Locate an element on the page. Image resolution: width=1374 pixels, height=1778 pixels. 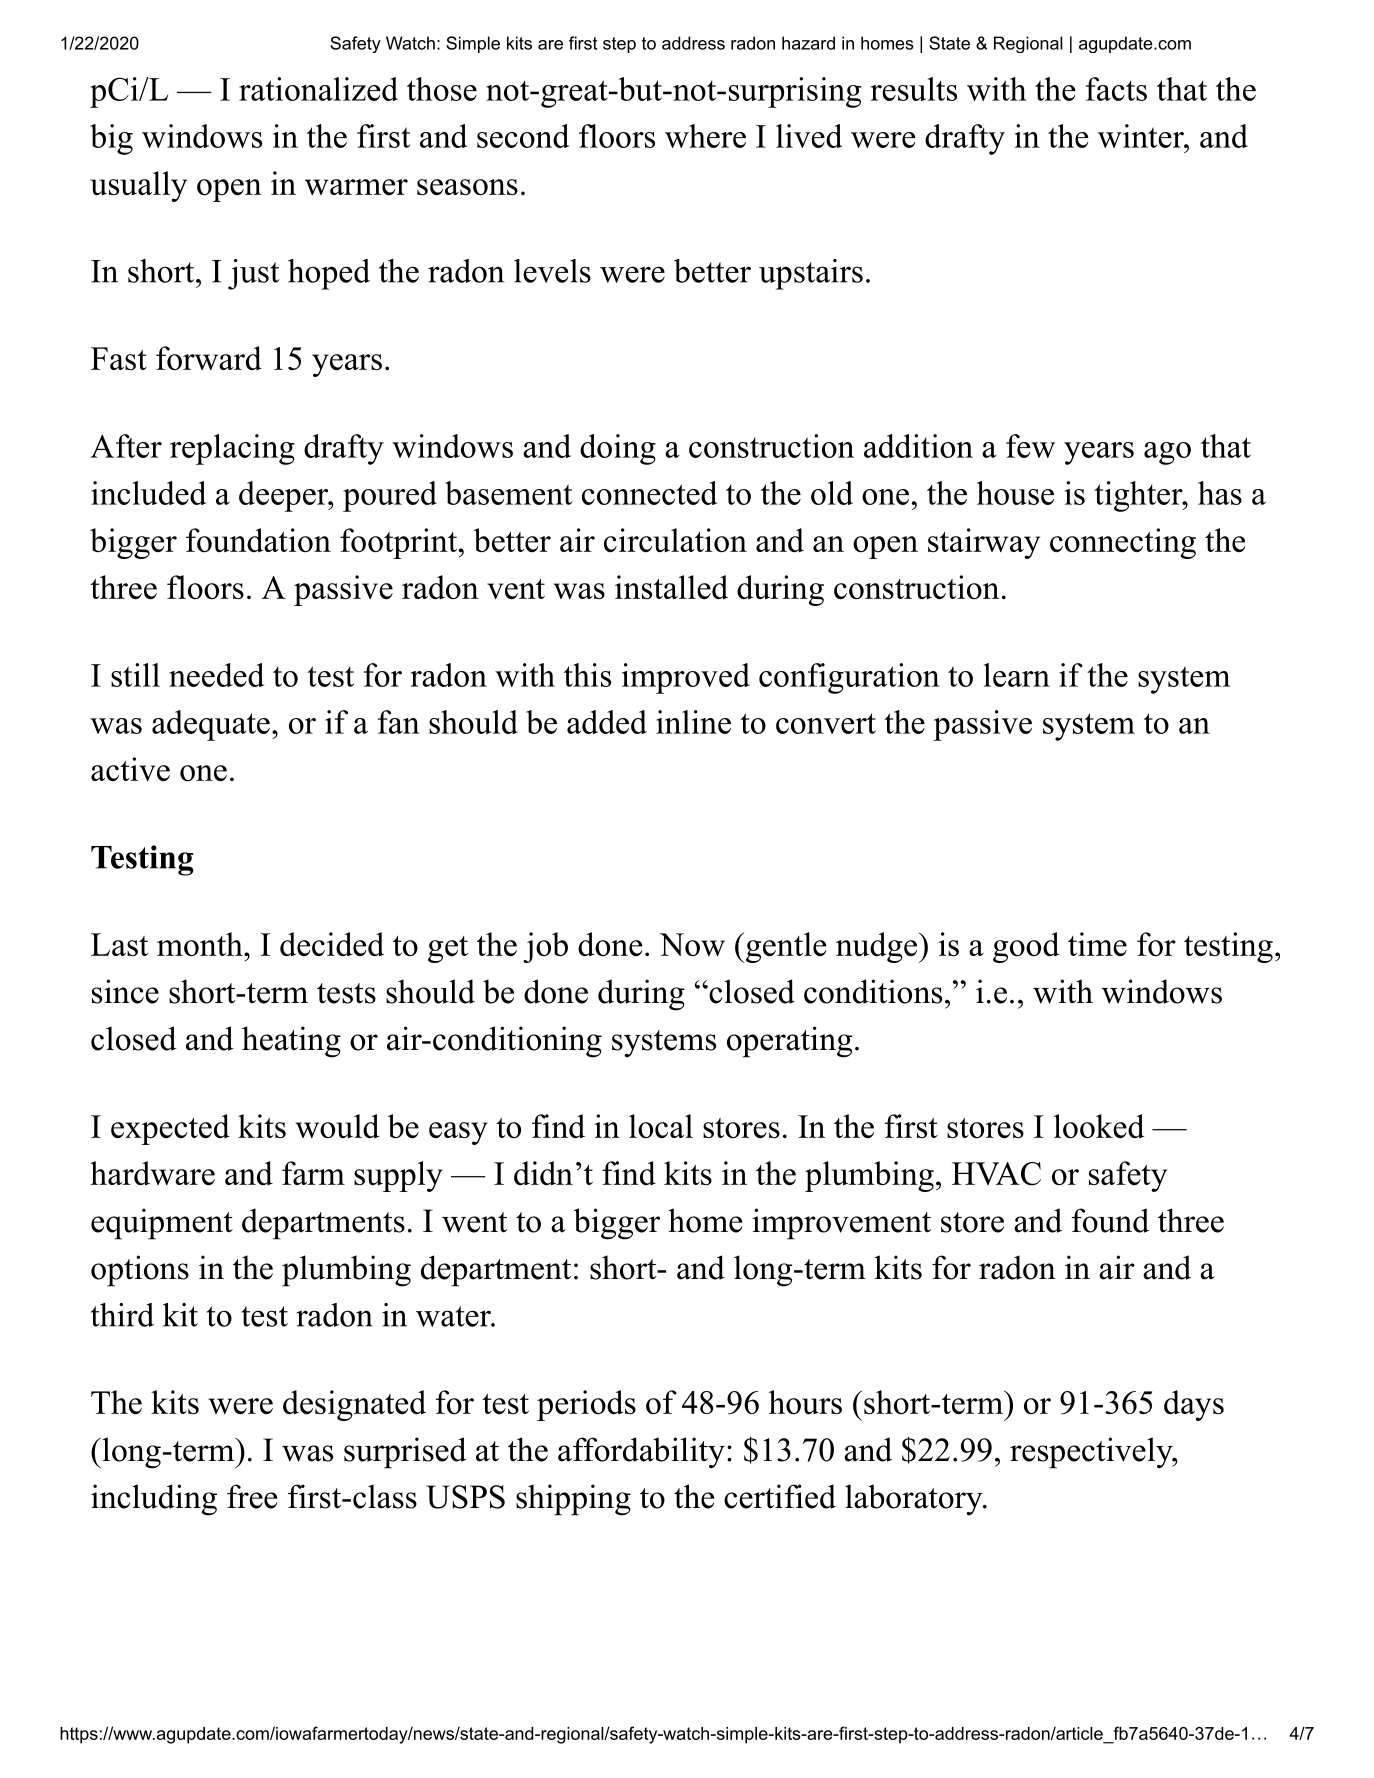
connecting is located at coordinates (1123, 543).
